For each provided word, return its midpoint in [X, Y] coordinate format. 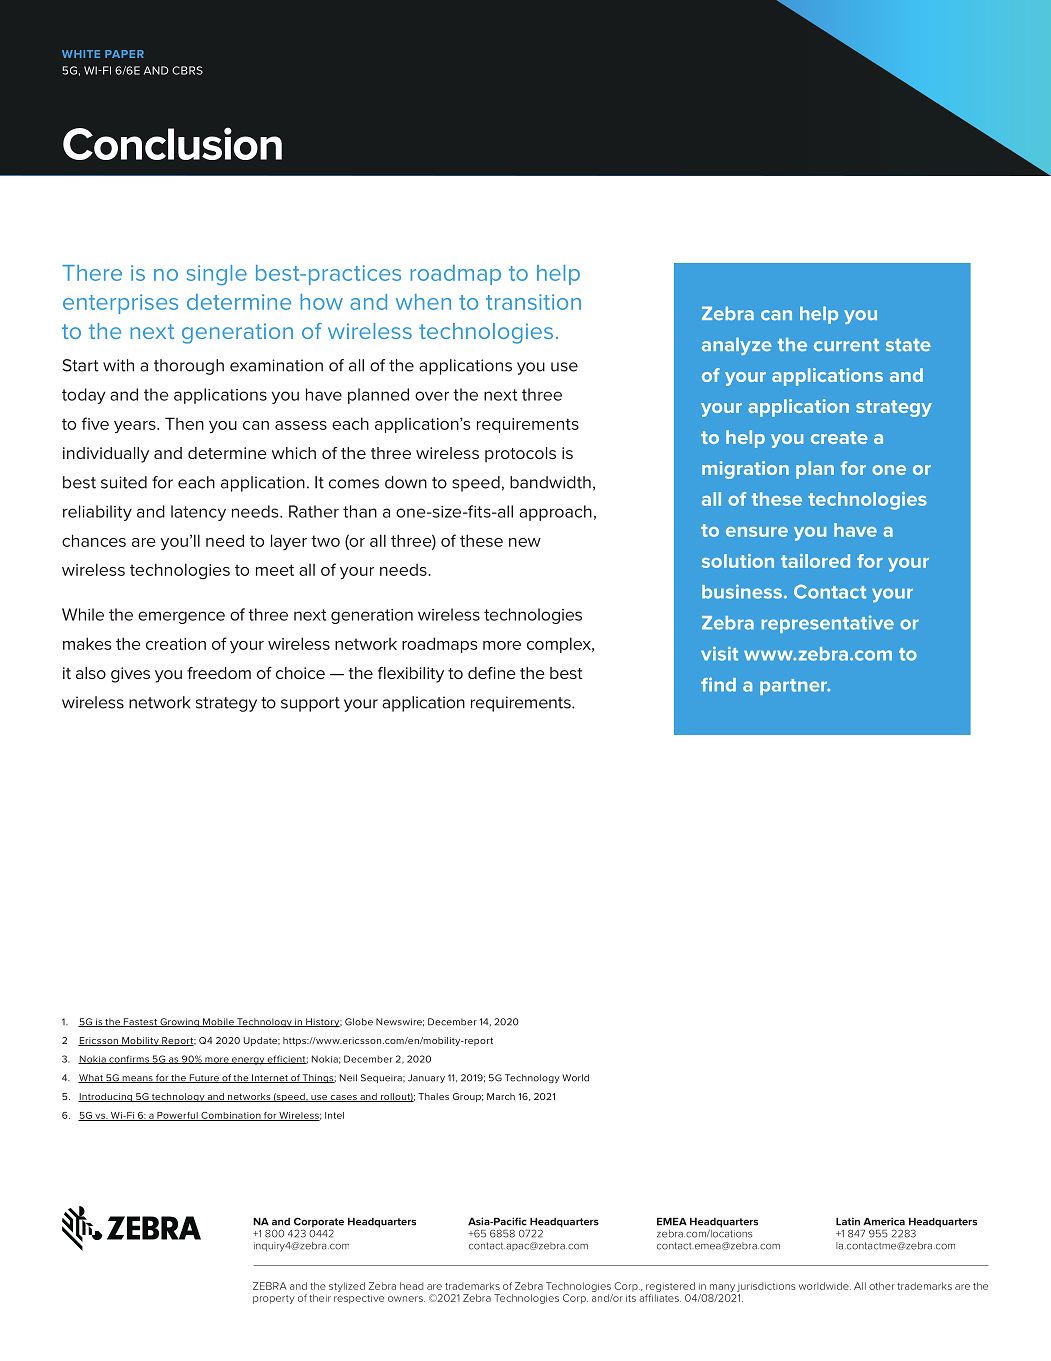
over [432, 396]
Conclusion [172, 143]
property [274, 1299]
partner [795, 687]
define [492, 673]
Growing [179, 1023]
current [847, 345]
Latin [848, 1222]
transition [533, 302]
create [839, 437]
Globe [359, 1022]
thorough [189, 367]
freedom [219, 673]
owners [406, 1299]
